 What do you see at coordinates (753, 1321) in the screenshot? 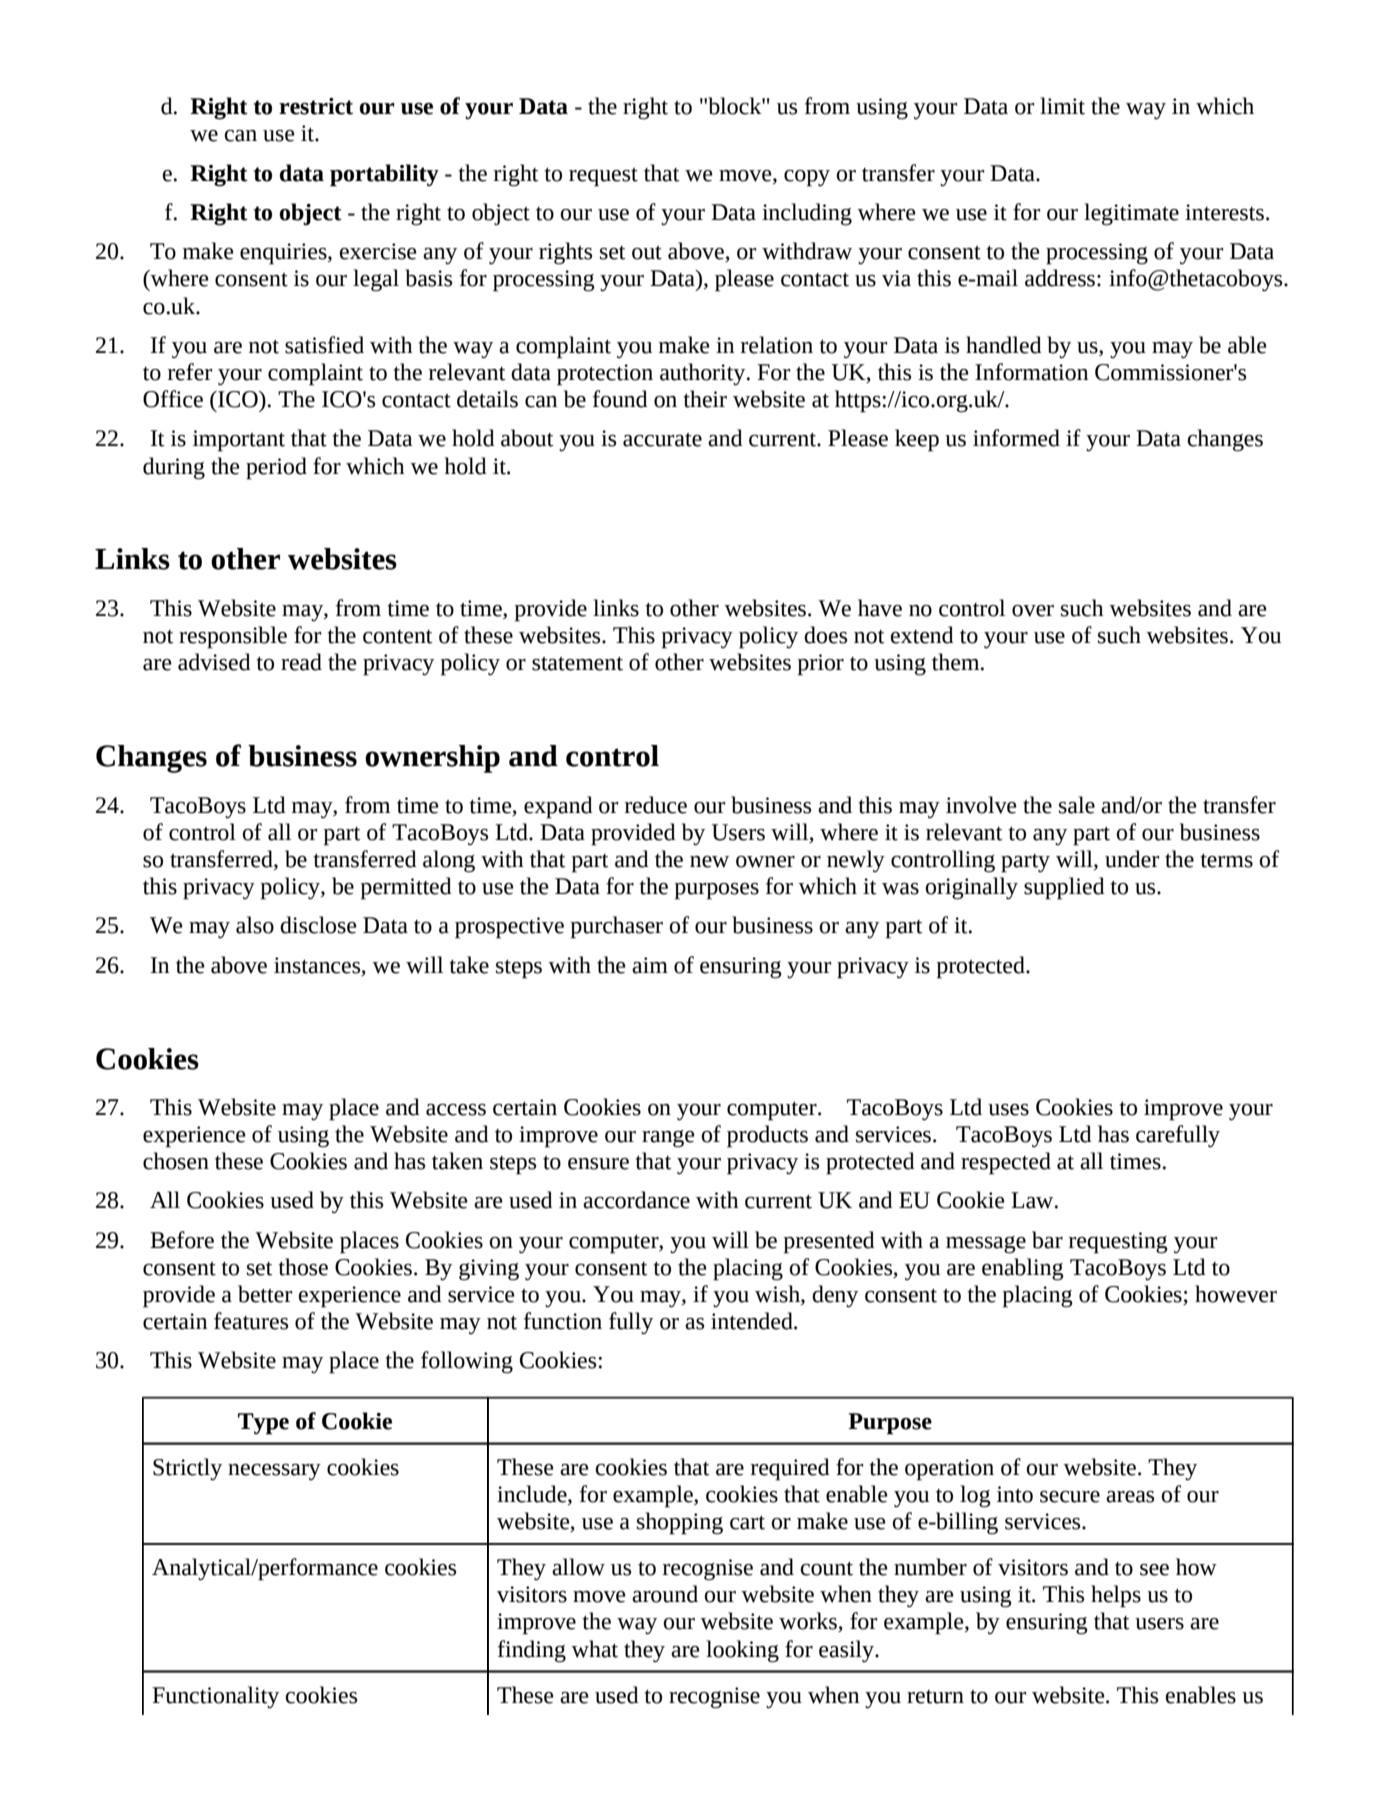
I see `intended` at bounding box center [753, 1321].
